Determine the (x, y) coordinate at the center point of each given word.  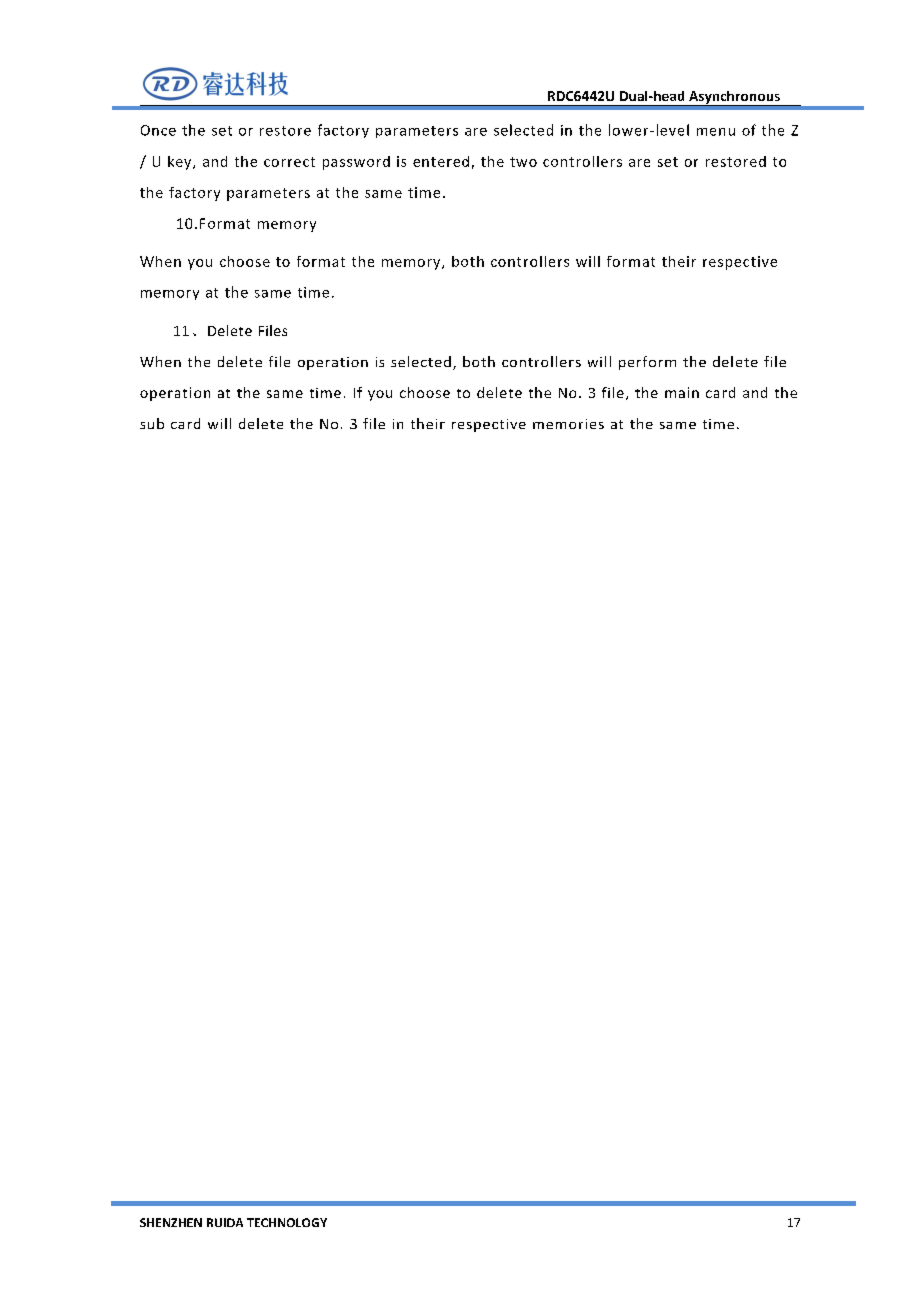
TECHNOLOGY (287, 1222)
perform (647, 363)
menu (716, 132)
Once (158, 130)
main (682, 392)
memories (568, 424)
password (356, 163)
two (523, 162)
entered (441, 161)
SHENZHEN (171, 1222)
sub (152, 423)
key (181, 163)
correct (289, 162)
